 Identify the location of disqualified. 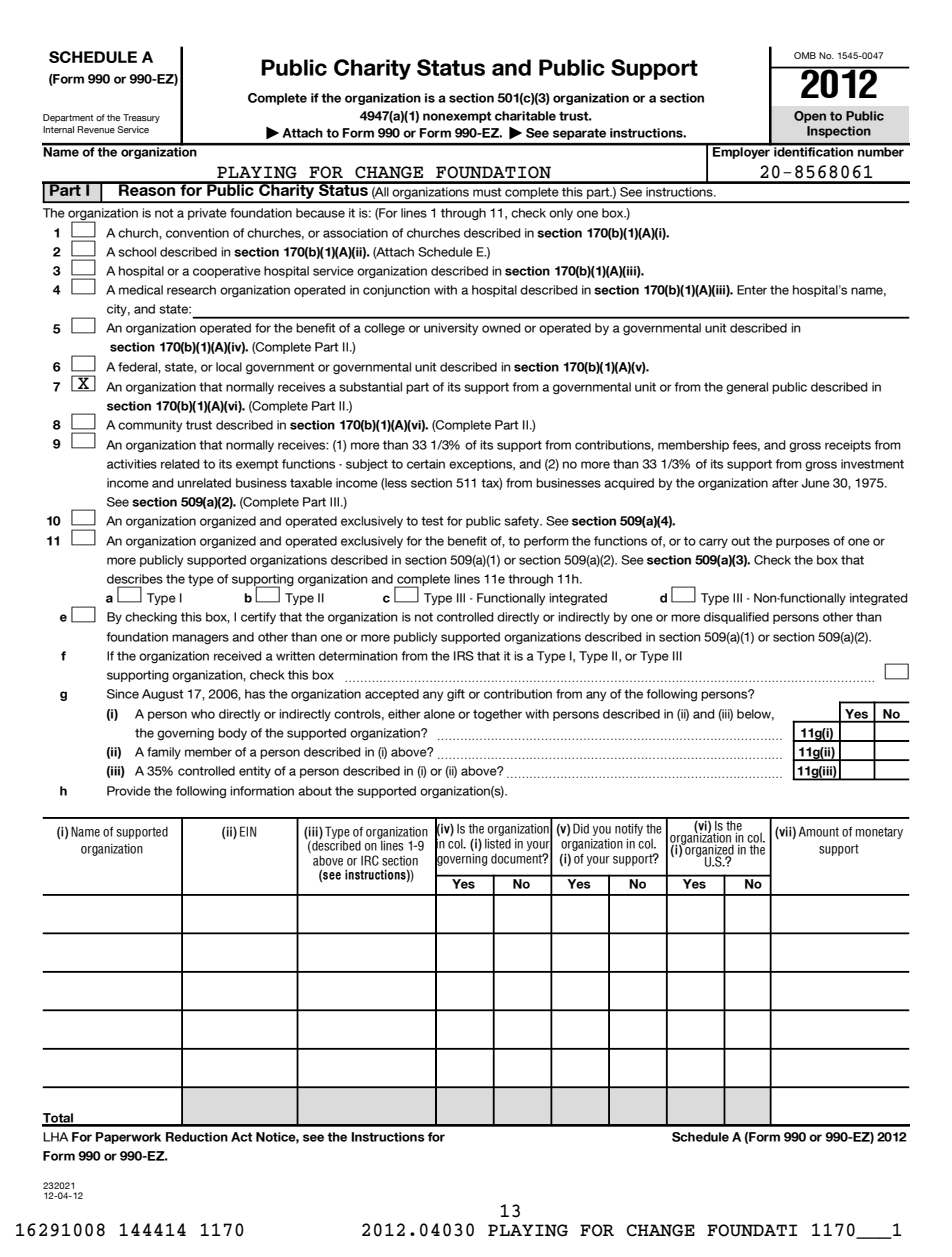
(736, 618).
